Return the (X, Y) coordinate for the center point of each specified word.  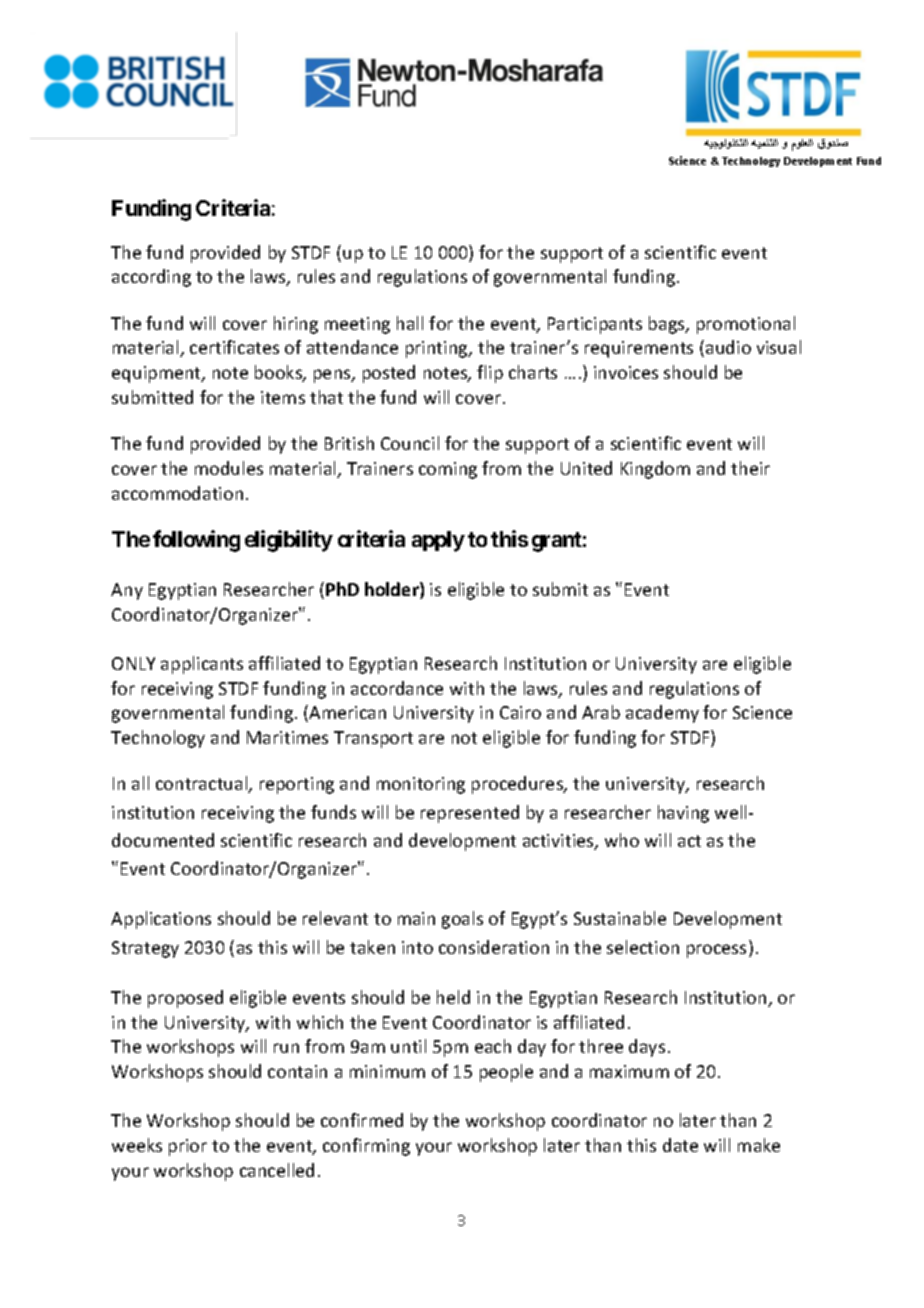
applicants (202, 665)
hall (410, 323)
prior (188, 1147)
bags (668, 325)
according (151, 278)
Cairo (520, 712)
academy (662, 714)
